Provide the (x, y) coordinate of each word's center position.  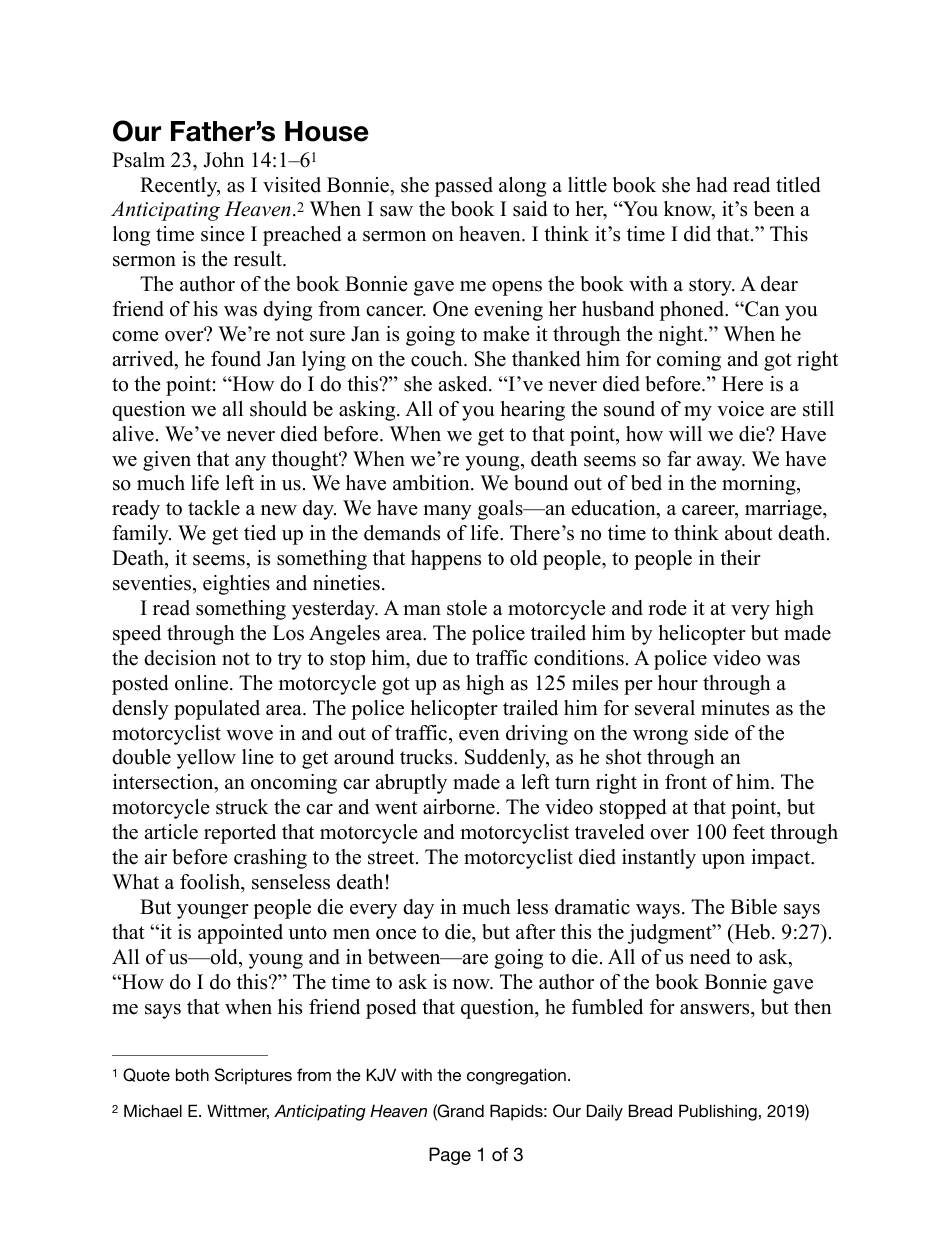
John (223, 160)
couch (438, 359)
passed (464, 187)
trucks (427, 757)
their (740, 558)
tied (260, 533)
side (712, 733)
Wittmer (238, 1112)
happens (446, 560)
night (682, 336)
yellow (206, 759)
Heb (751, 932)
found (236, 359)
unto (307, 933)
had (711, 185)
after (536, 932)
